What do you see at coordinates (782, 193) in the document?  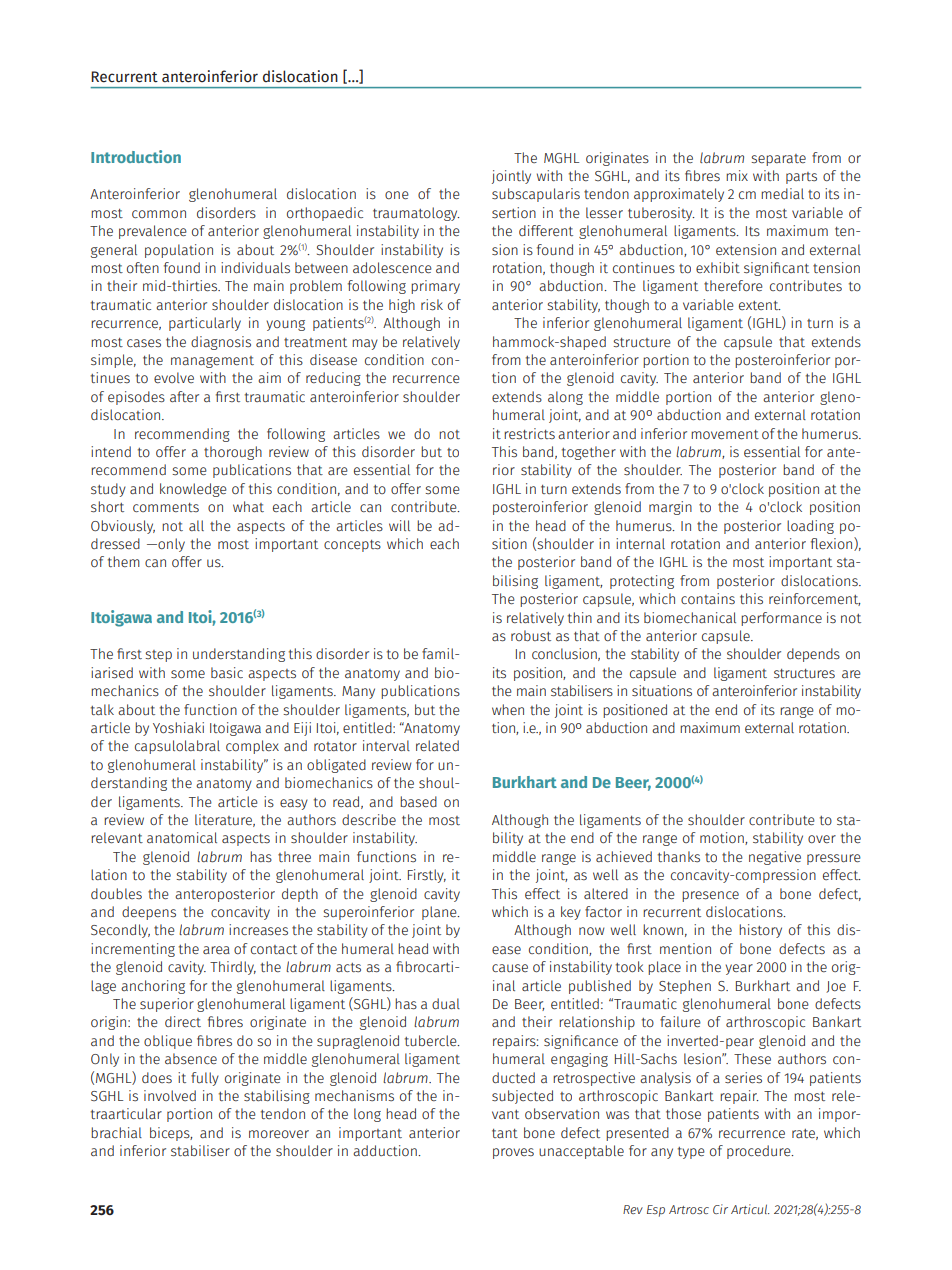 I see `medial` at bounding box center [782, 193].
